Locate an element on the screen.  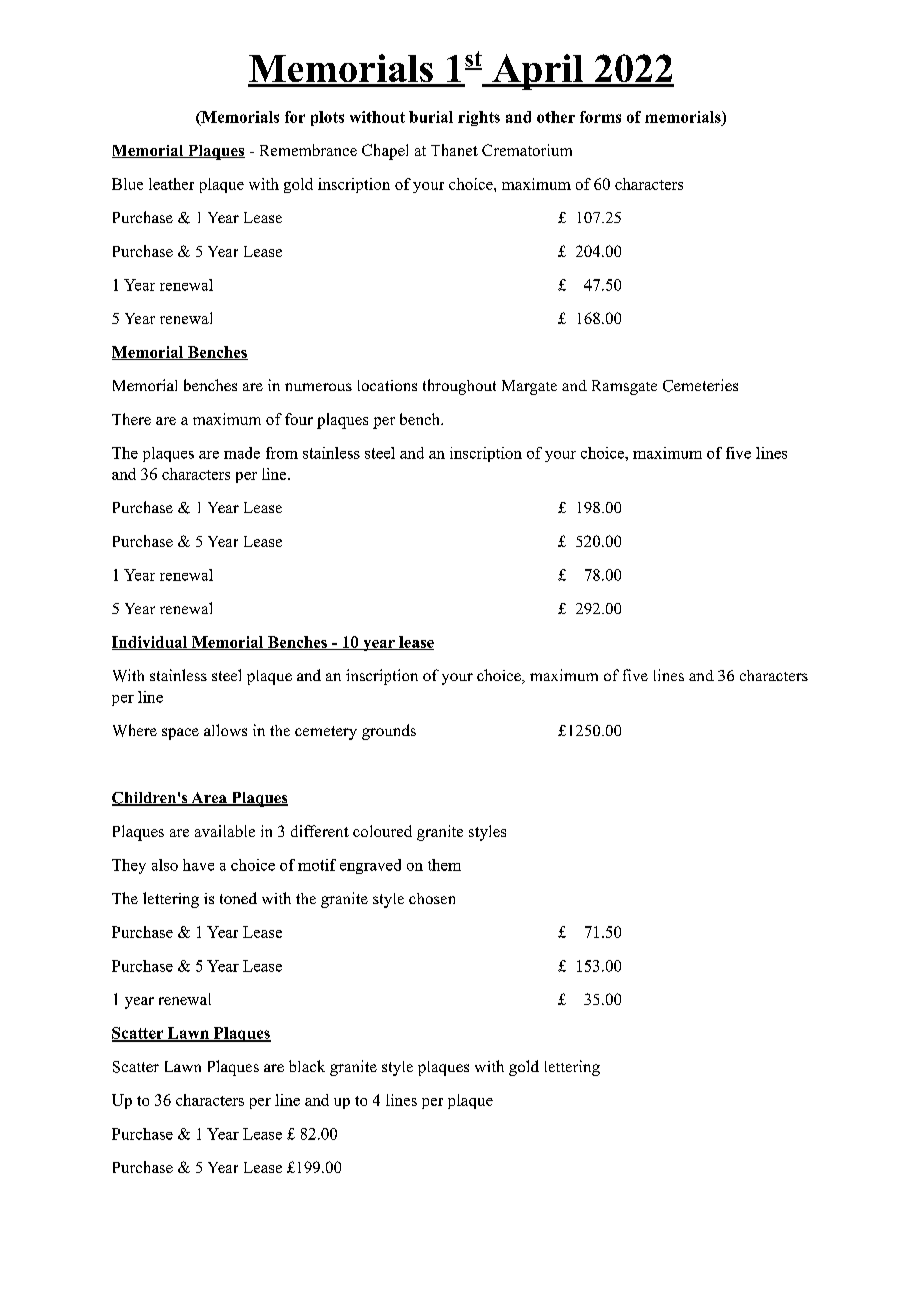
chosen is located at coordinates (432, 898).
